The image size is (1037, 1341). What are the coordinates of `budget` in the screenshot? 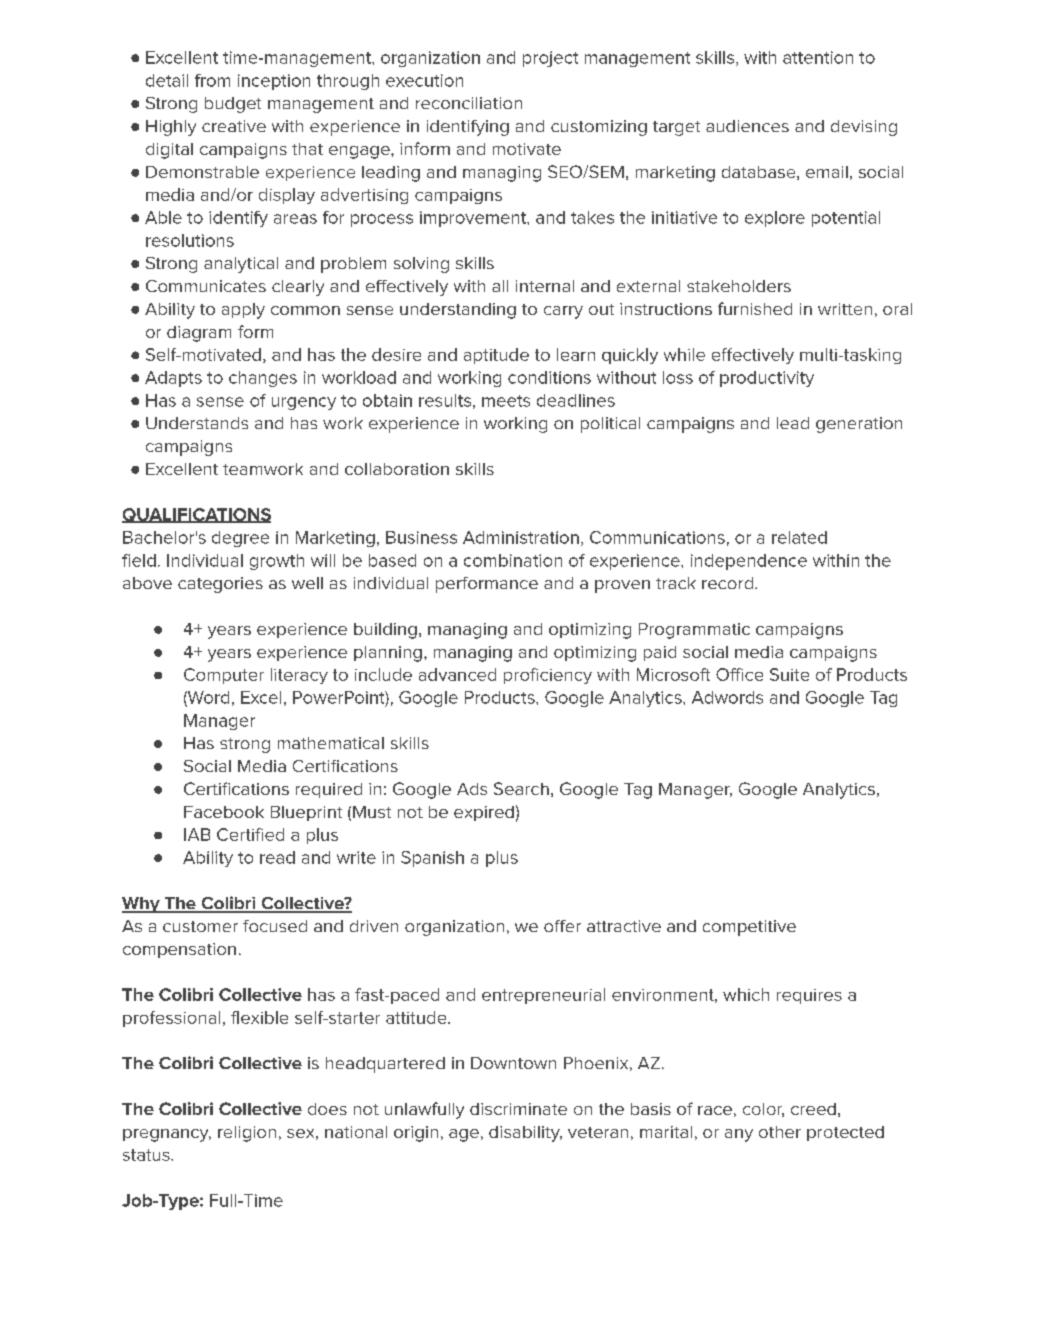 It's located at (233, 105).
